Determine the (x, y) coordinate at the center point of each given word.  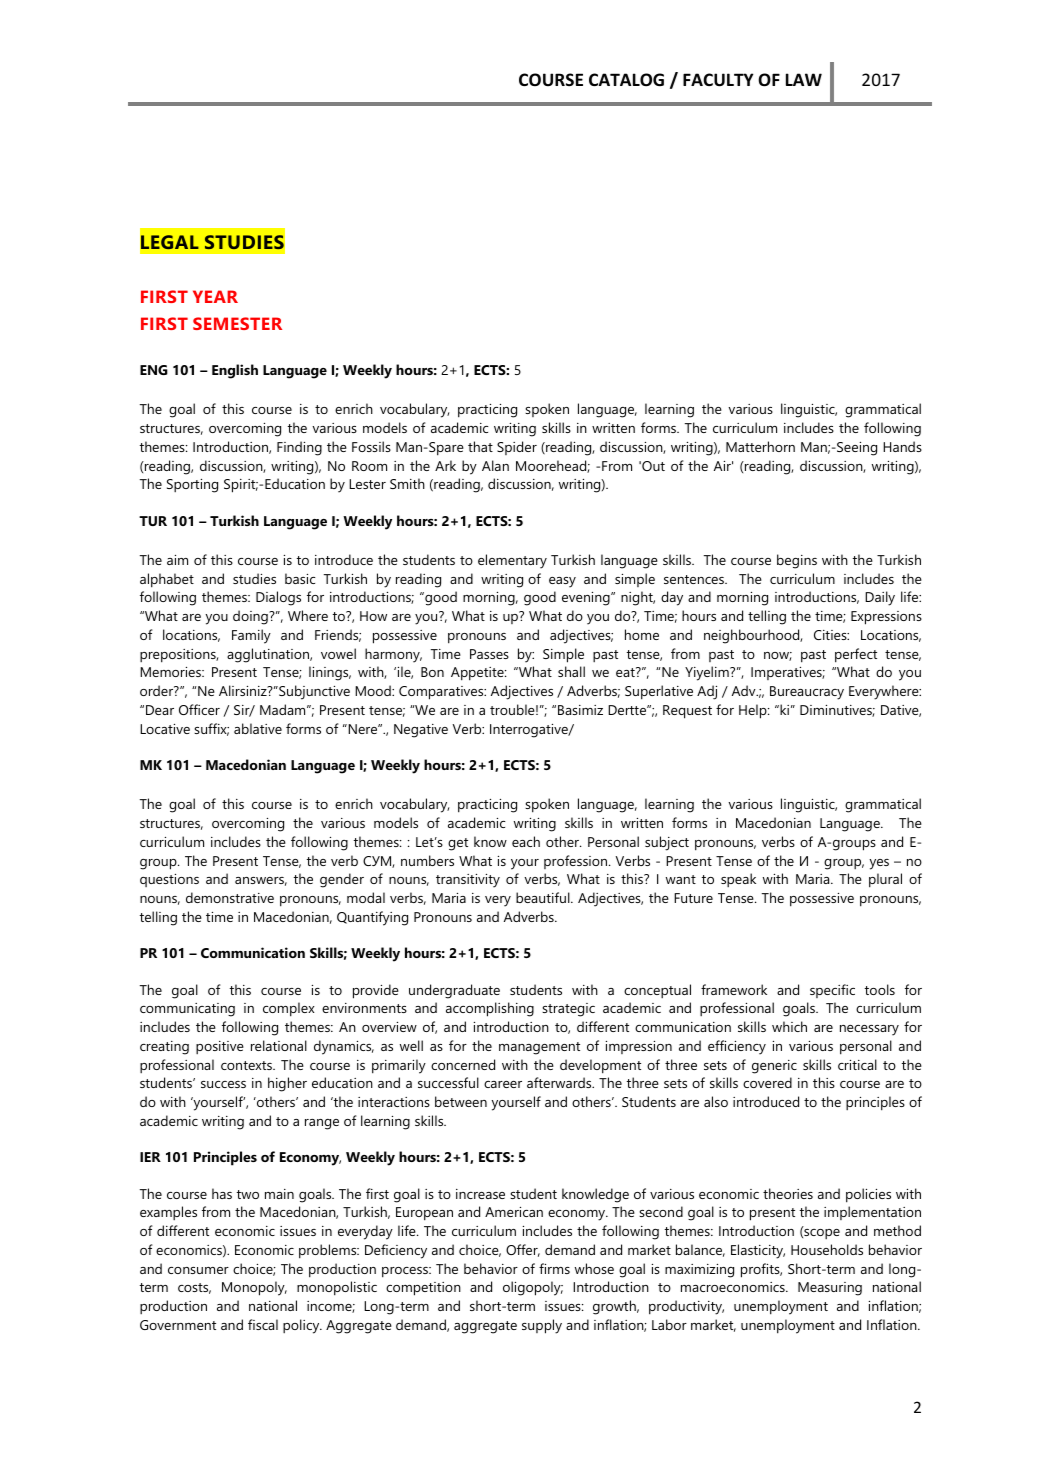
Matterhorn (760, 446)
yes (879, 864)
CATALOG (626, 80)
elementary (512, 561)
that (480, 446)
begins (797, 561)
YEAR (215, 296)
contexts (247, 1065)
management (539, 1048)
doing (251, 617)
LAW (804, 79)
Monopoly (254, 1288)
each (526, 841)
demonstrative (230, 897)
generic (774, 1067)
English (235, 371)
